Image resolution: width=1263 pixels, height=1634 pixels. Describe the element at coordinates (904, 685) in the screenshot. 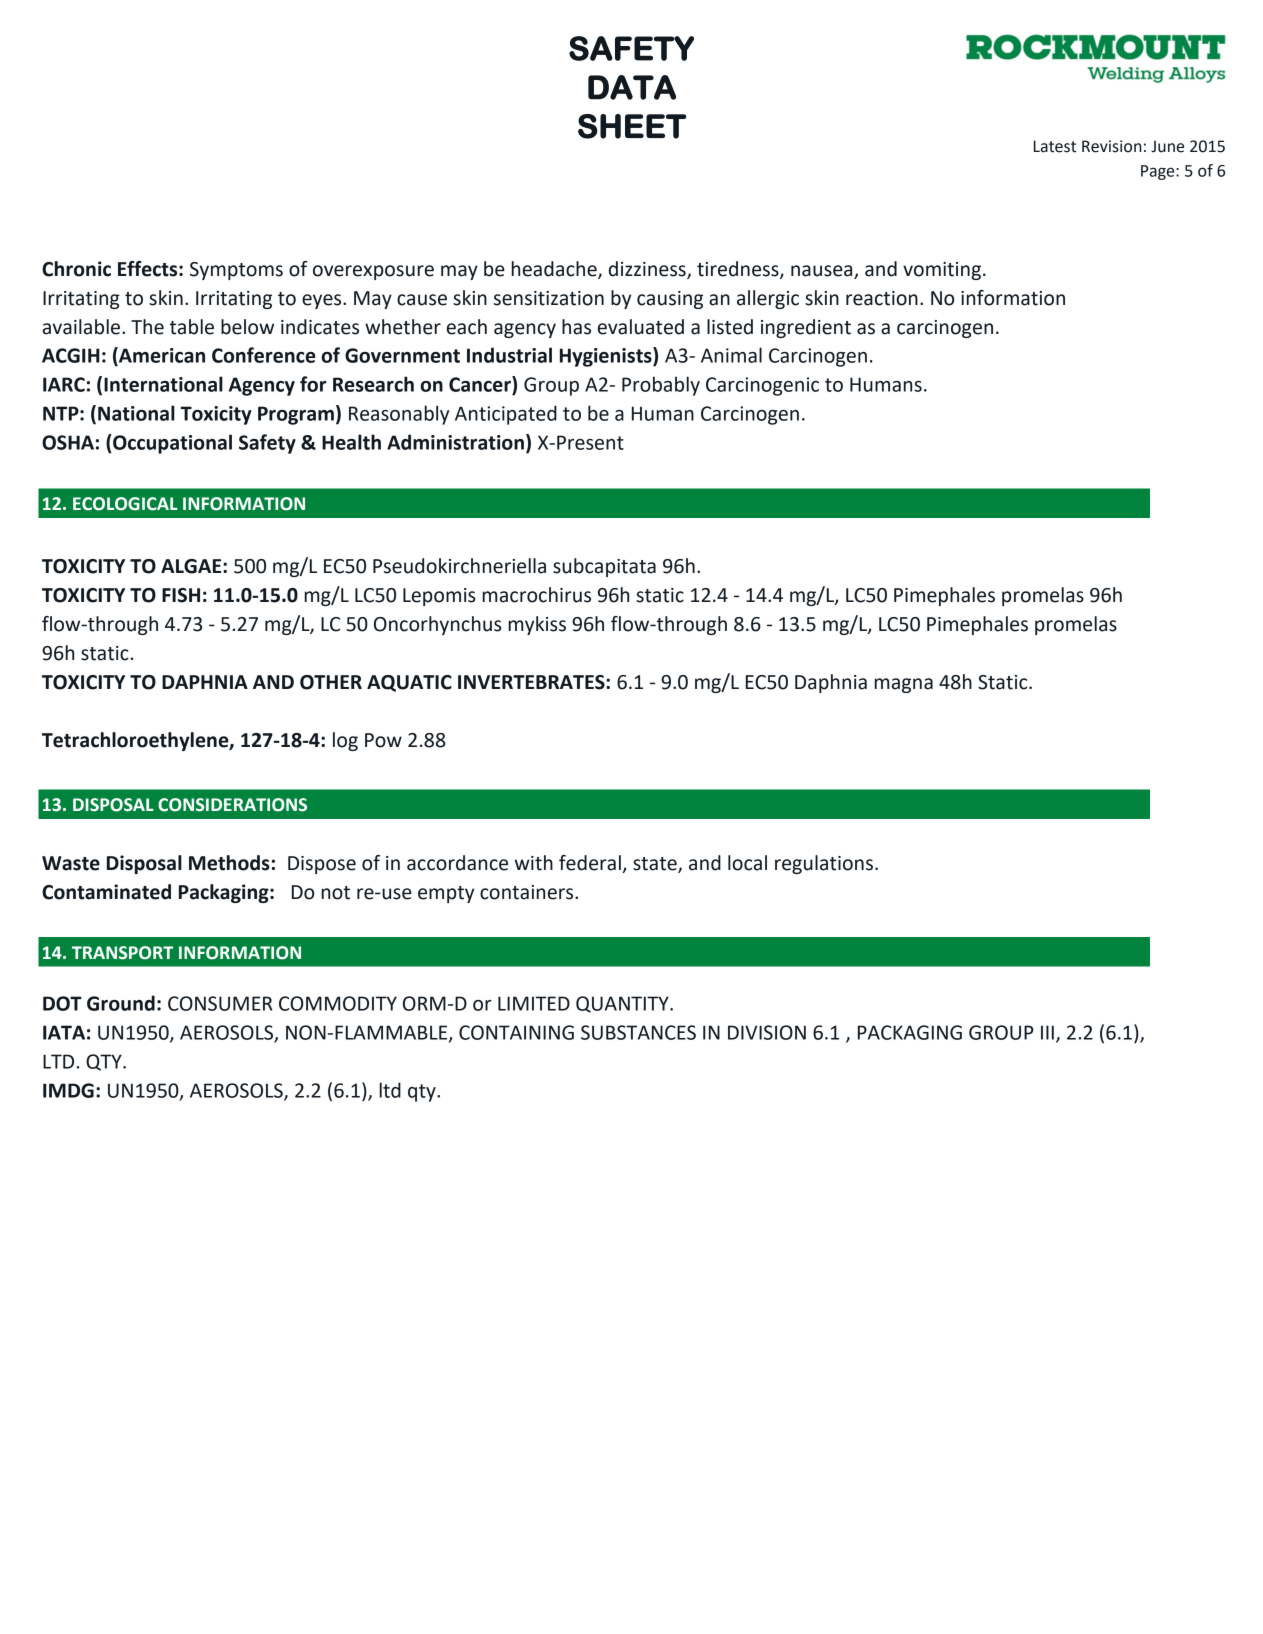

I see `magna` at that location.
